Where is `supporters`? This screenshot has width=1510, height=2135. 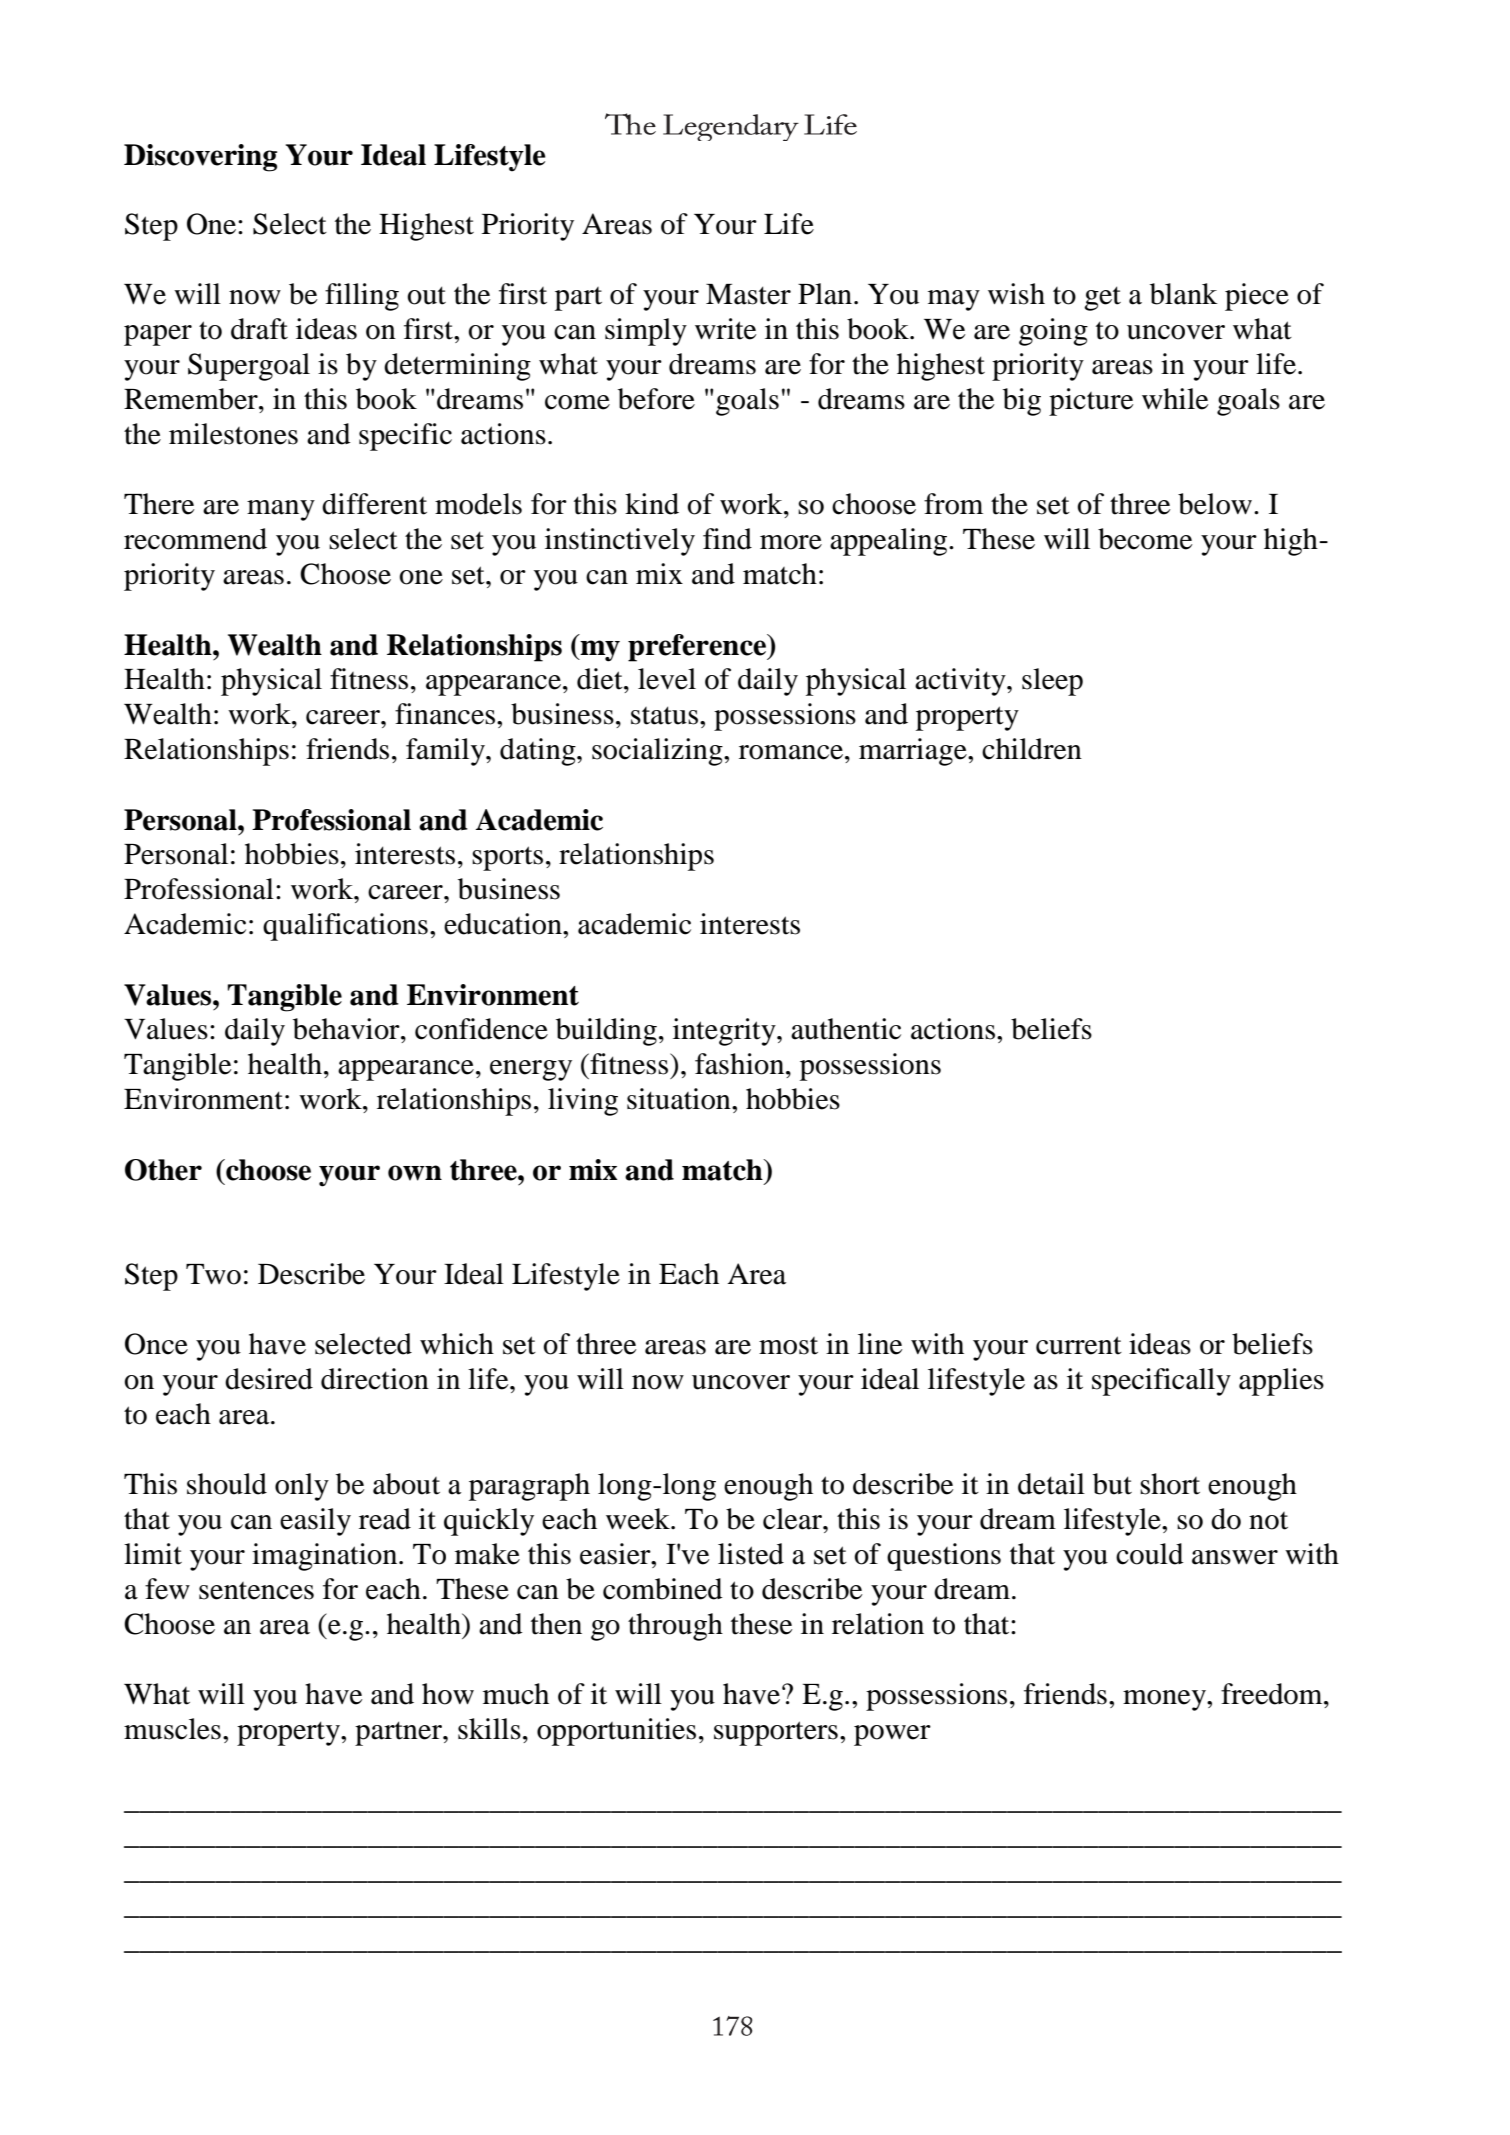
supporters is located at coordinates (776, 1733).
